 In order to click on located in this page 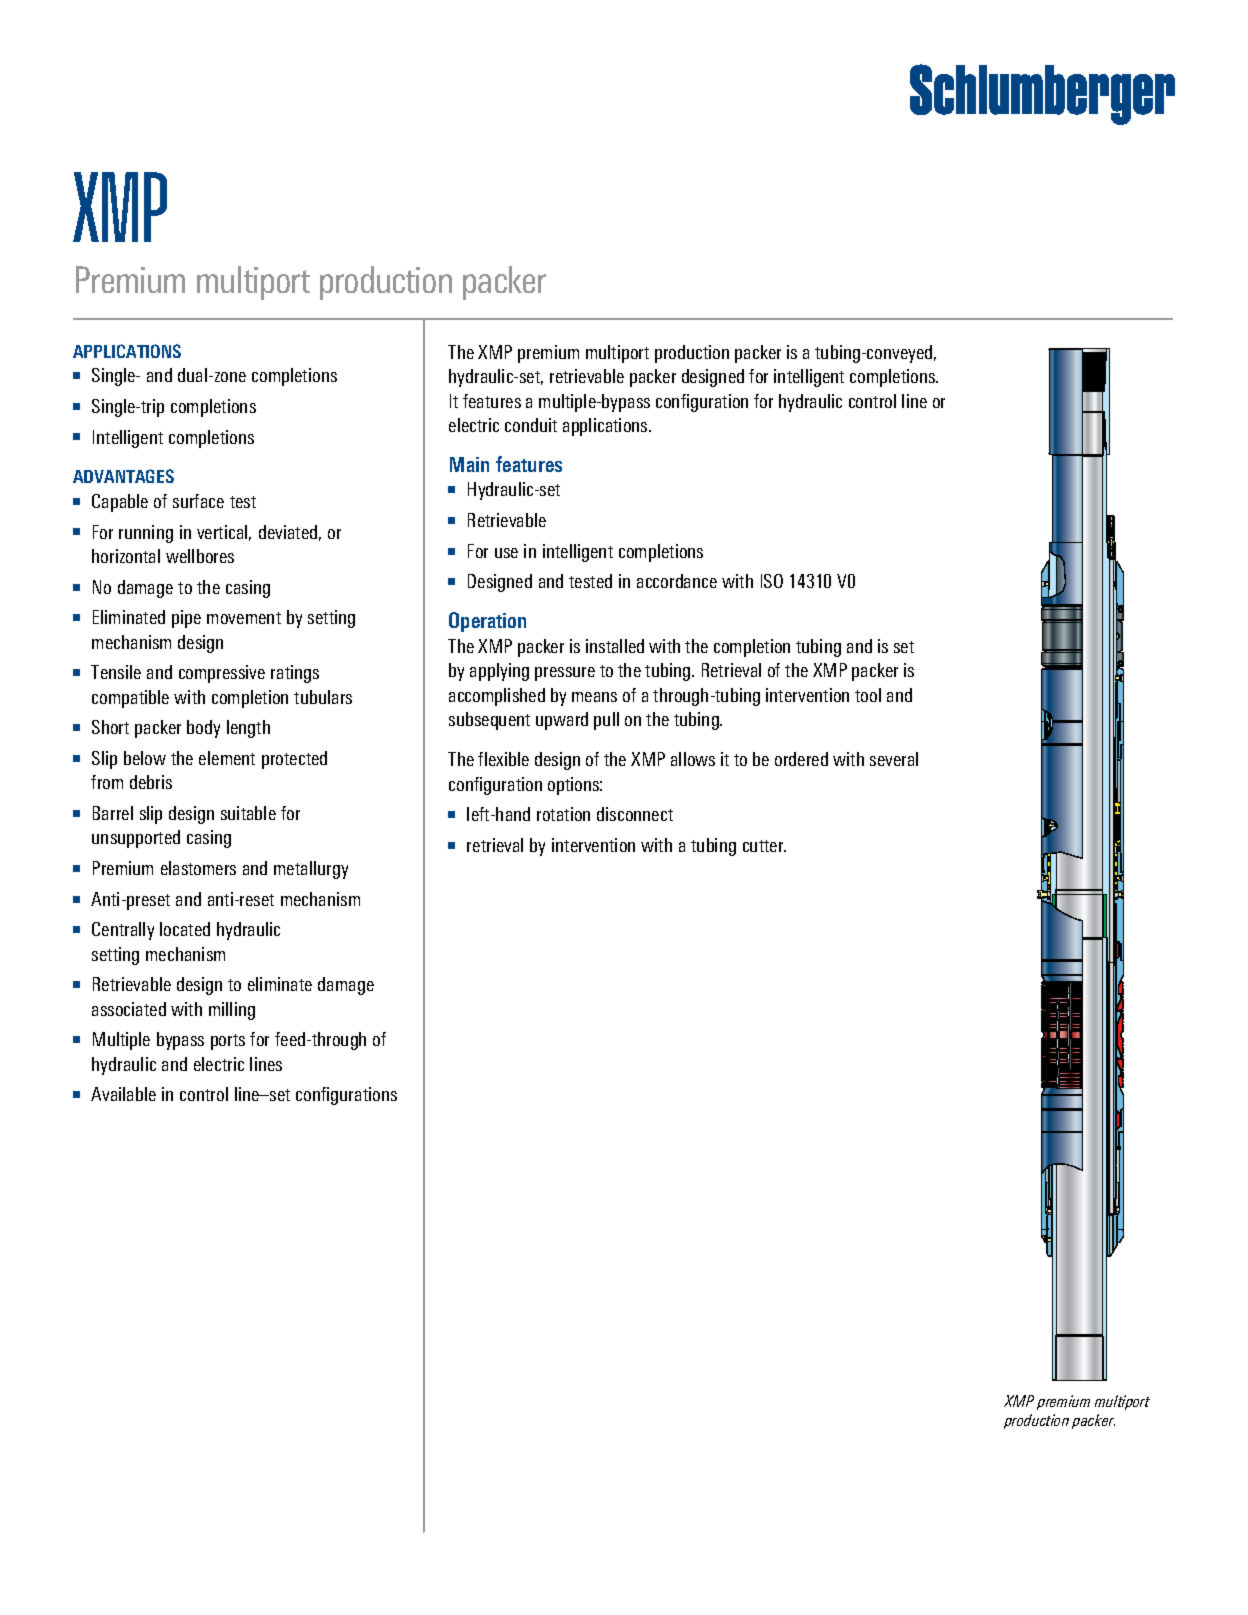, I will do `click(185, 929)`.
